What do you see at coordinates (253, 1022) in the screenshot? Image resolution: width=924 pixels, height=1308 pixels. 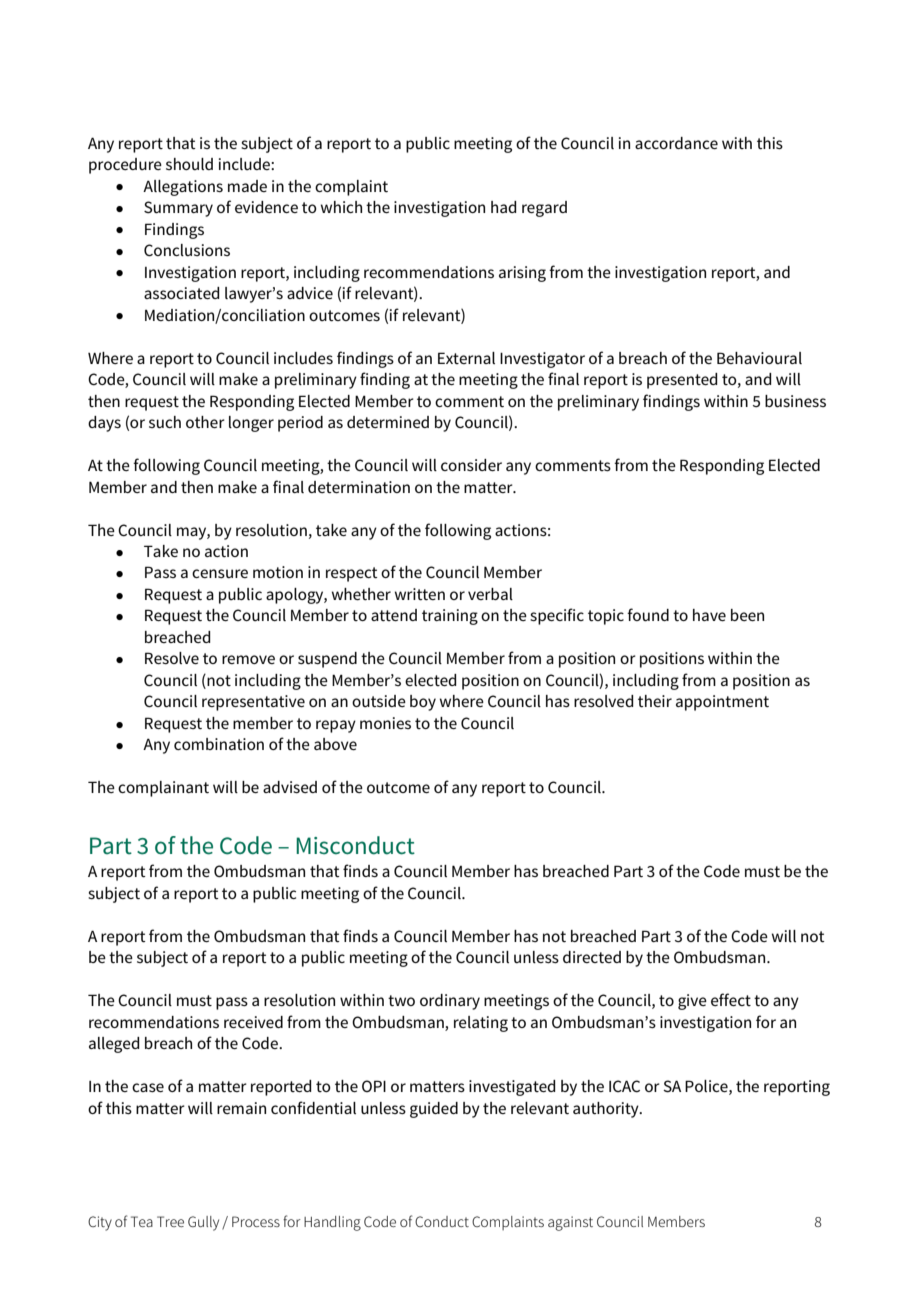 I see `received` at bounding box center [253, 1022].
